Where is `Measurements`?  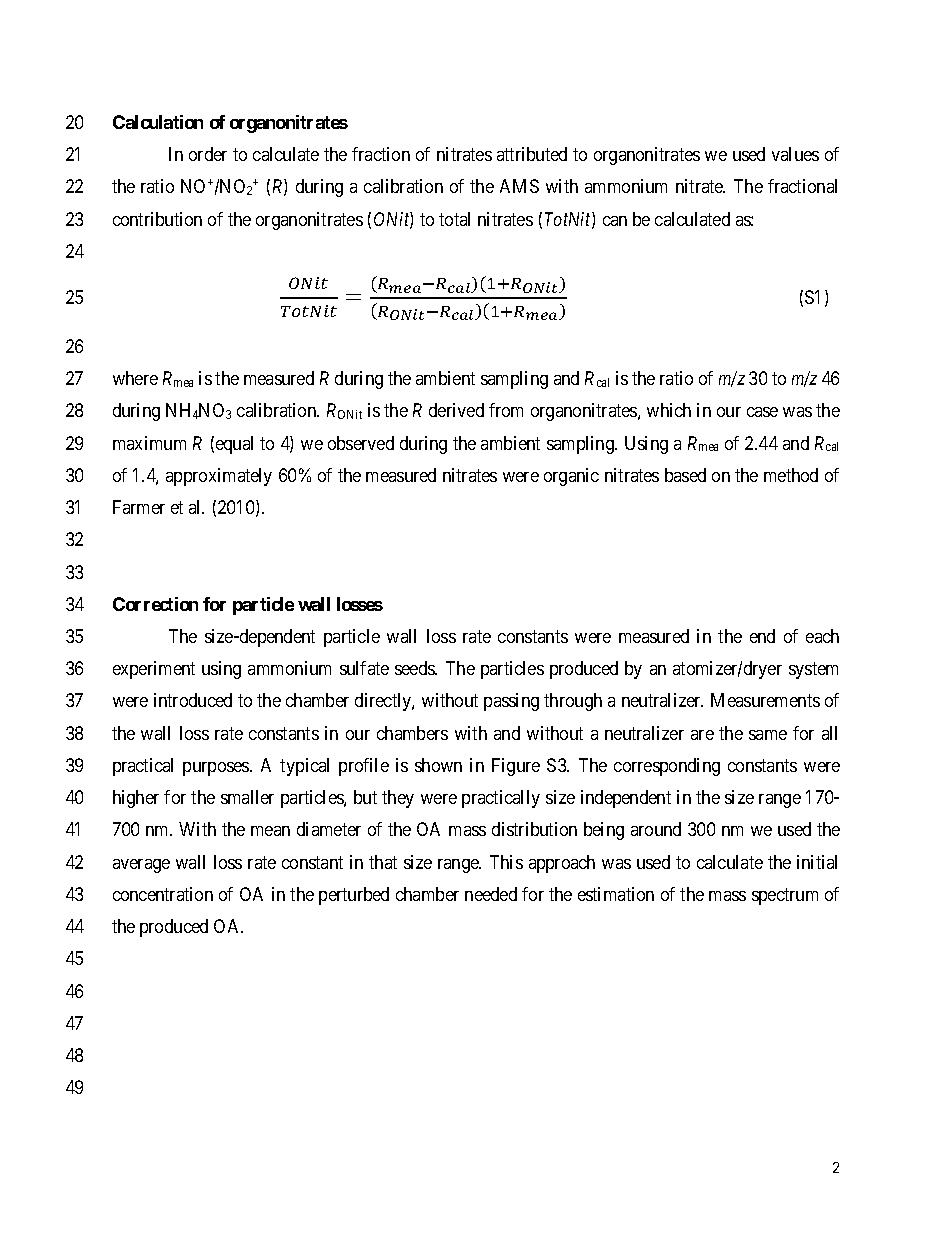
Measurements is located at coordinates (765, 700).
